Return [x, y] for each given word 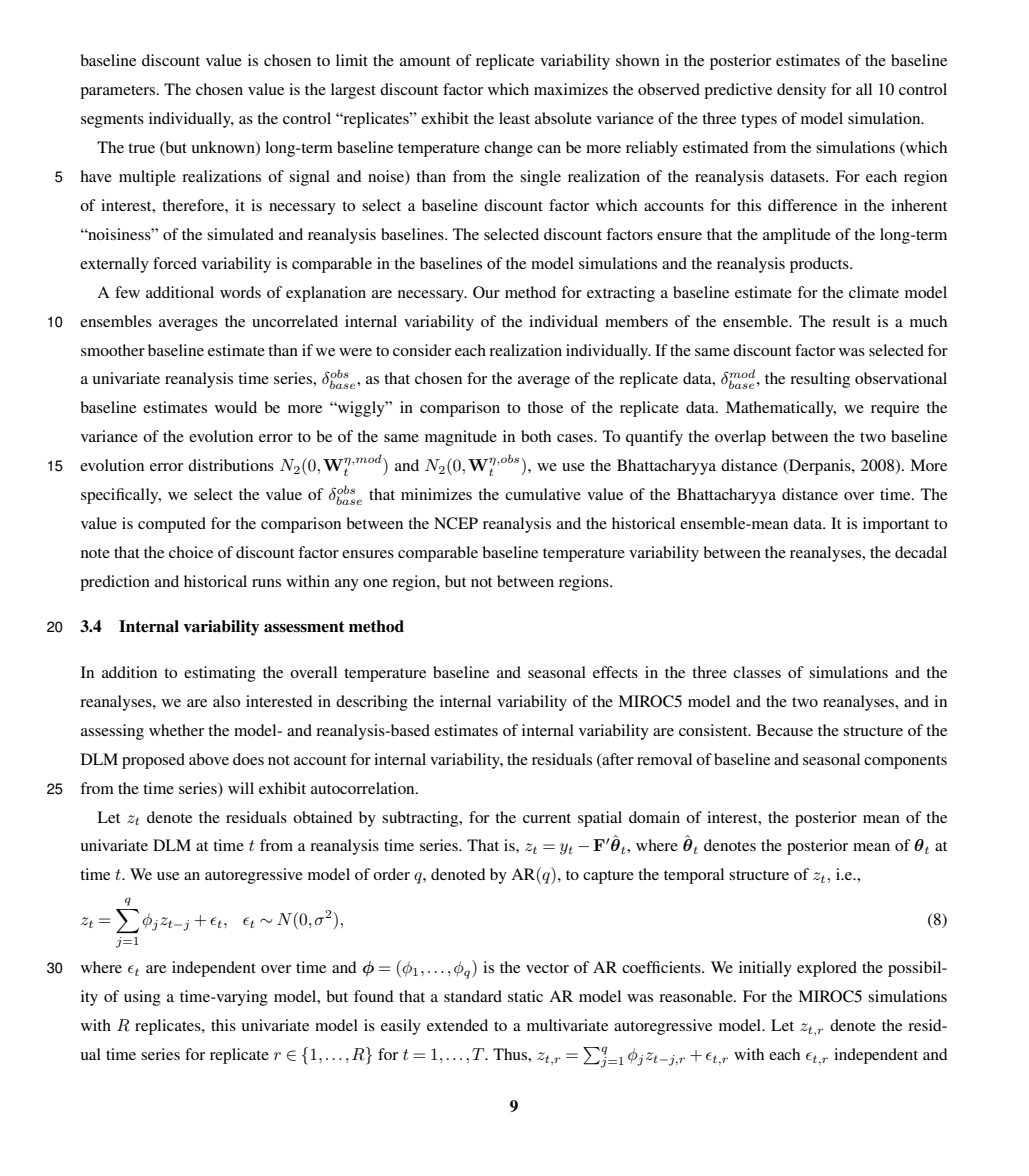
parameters [119, 92]
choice [191, 552]
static [525, 996]
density [801, 91]
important [896, 525]
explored [827, 969]
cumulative [543, 494]
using [142, 998]
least [514, 118]
